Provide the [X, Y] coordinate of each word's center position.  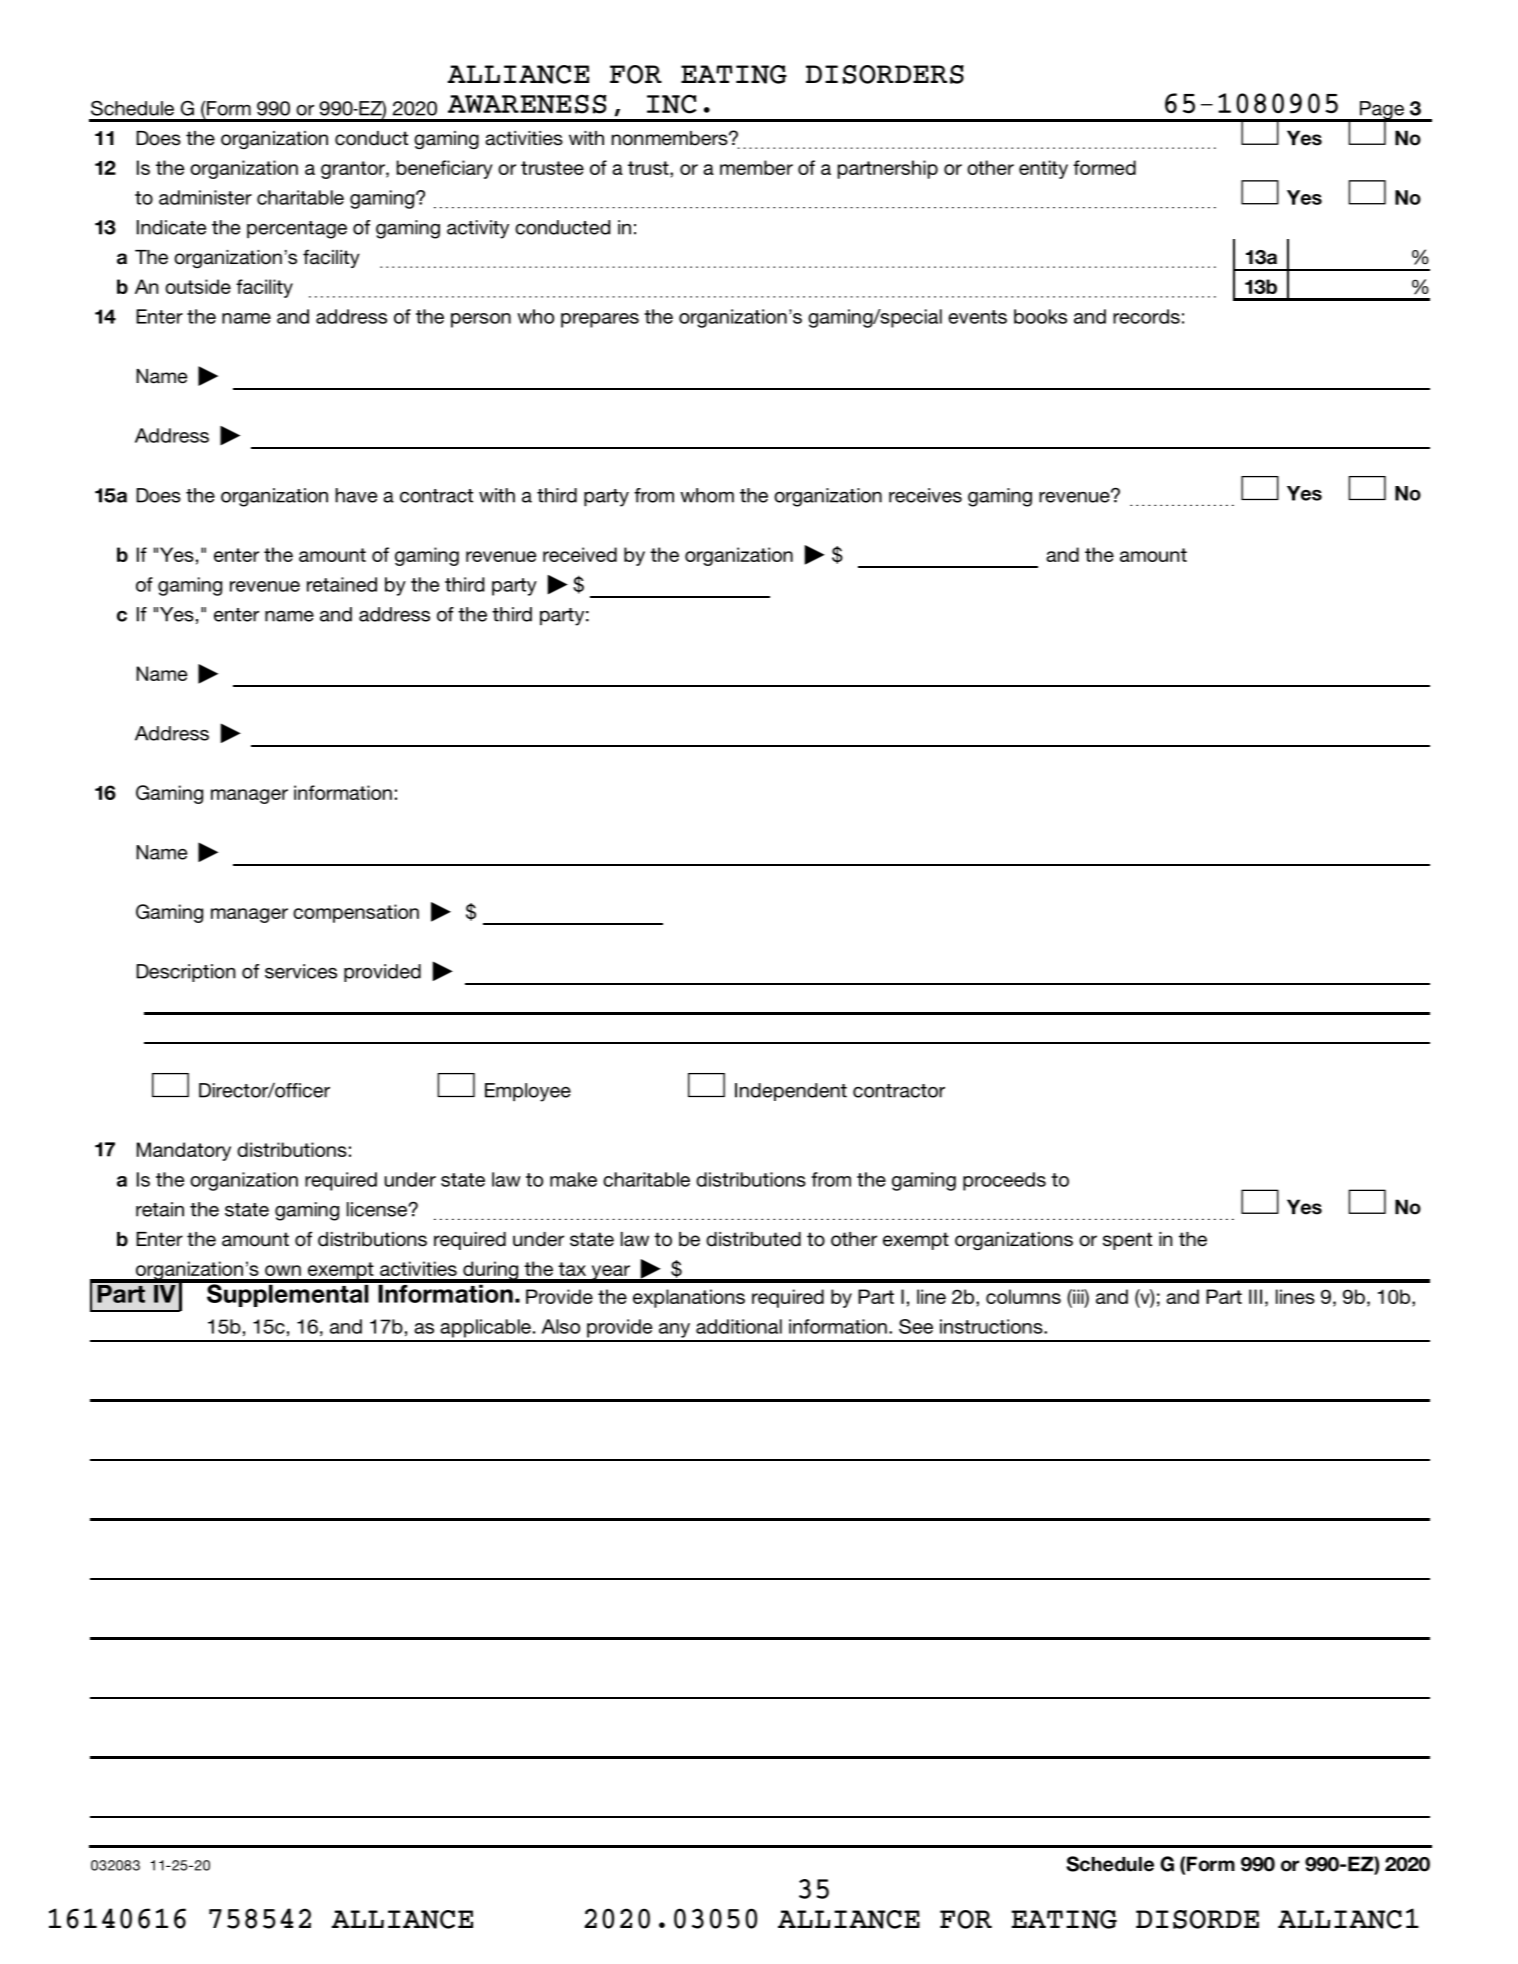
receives [925, 495]
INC [672, 104]
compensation [356, 913]
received [580, 554]
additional [739, 1326]
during [491, 1271]
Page [1381, 111]
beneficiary [445, 169]
